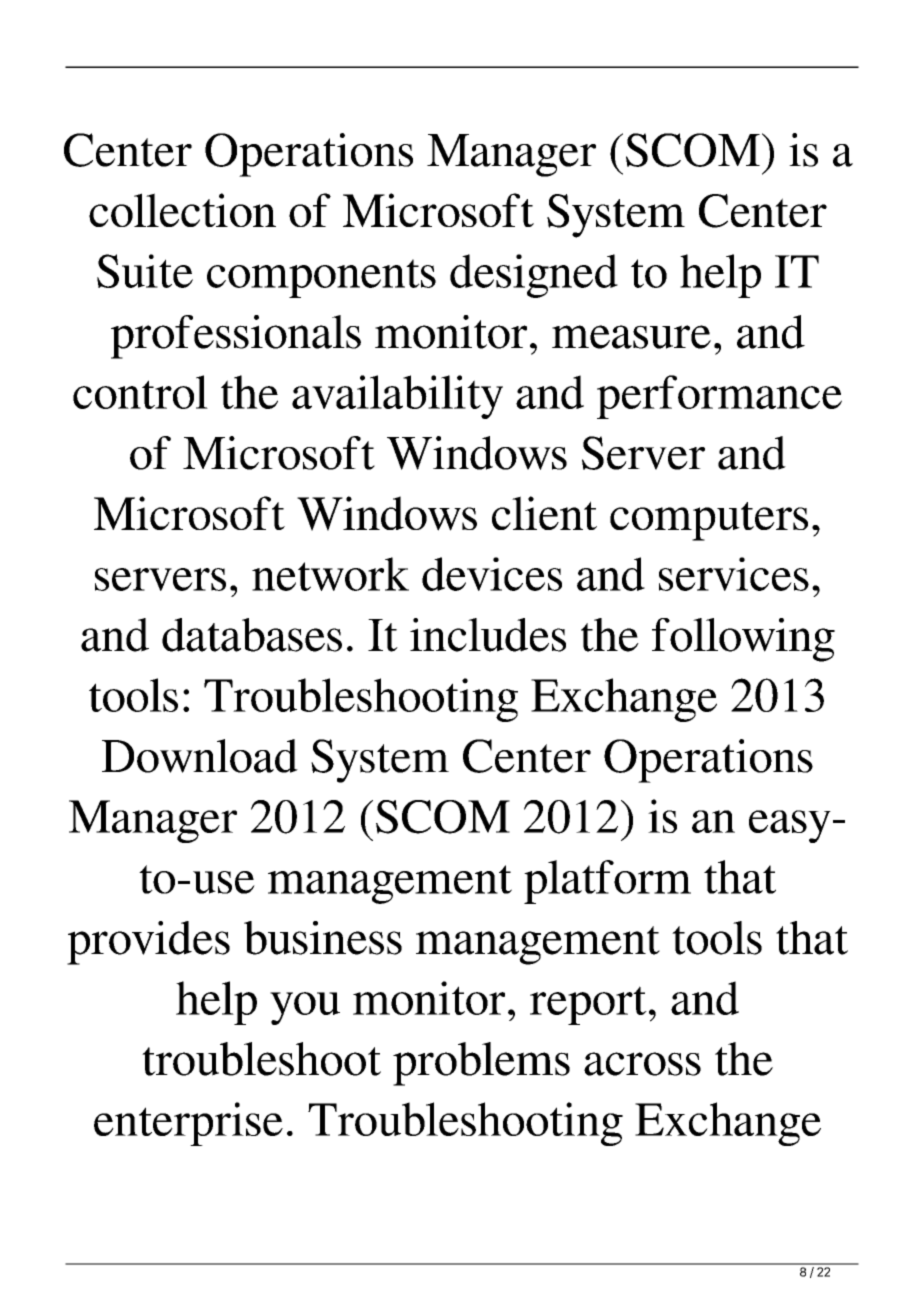 The height and width of the page is (1308, 924). Describe the element at coordinates (182, 210) in the page. I see `collection` at that location.
